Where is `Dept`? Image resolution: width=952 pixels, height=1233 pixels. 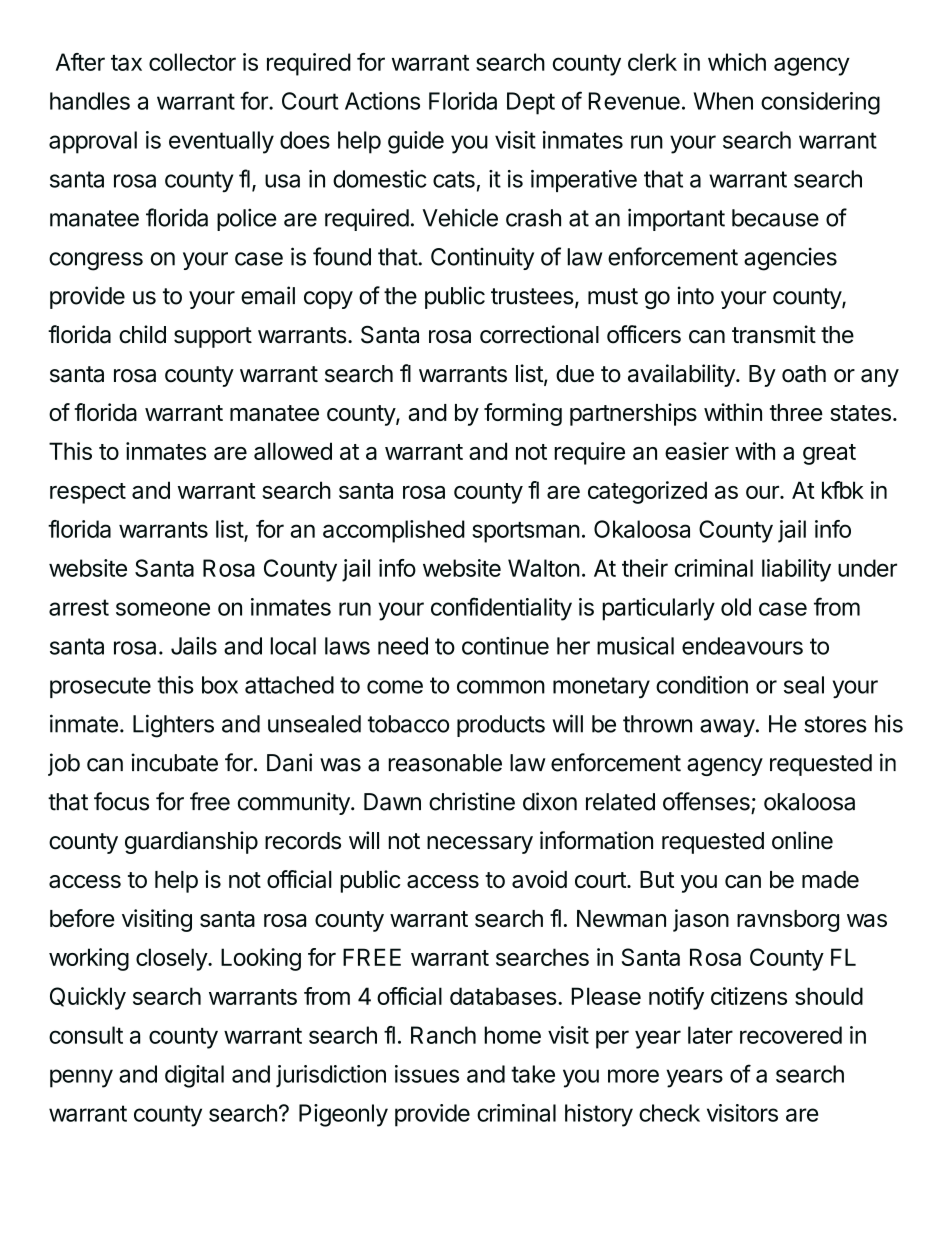
Dept is located at coordinates (531, 103).
